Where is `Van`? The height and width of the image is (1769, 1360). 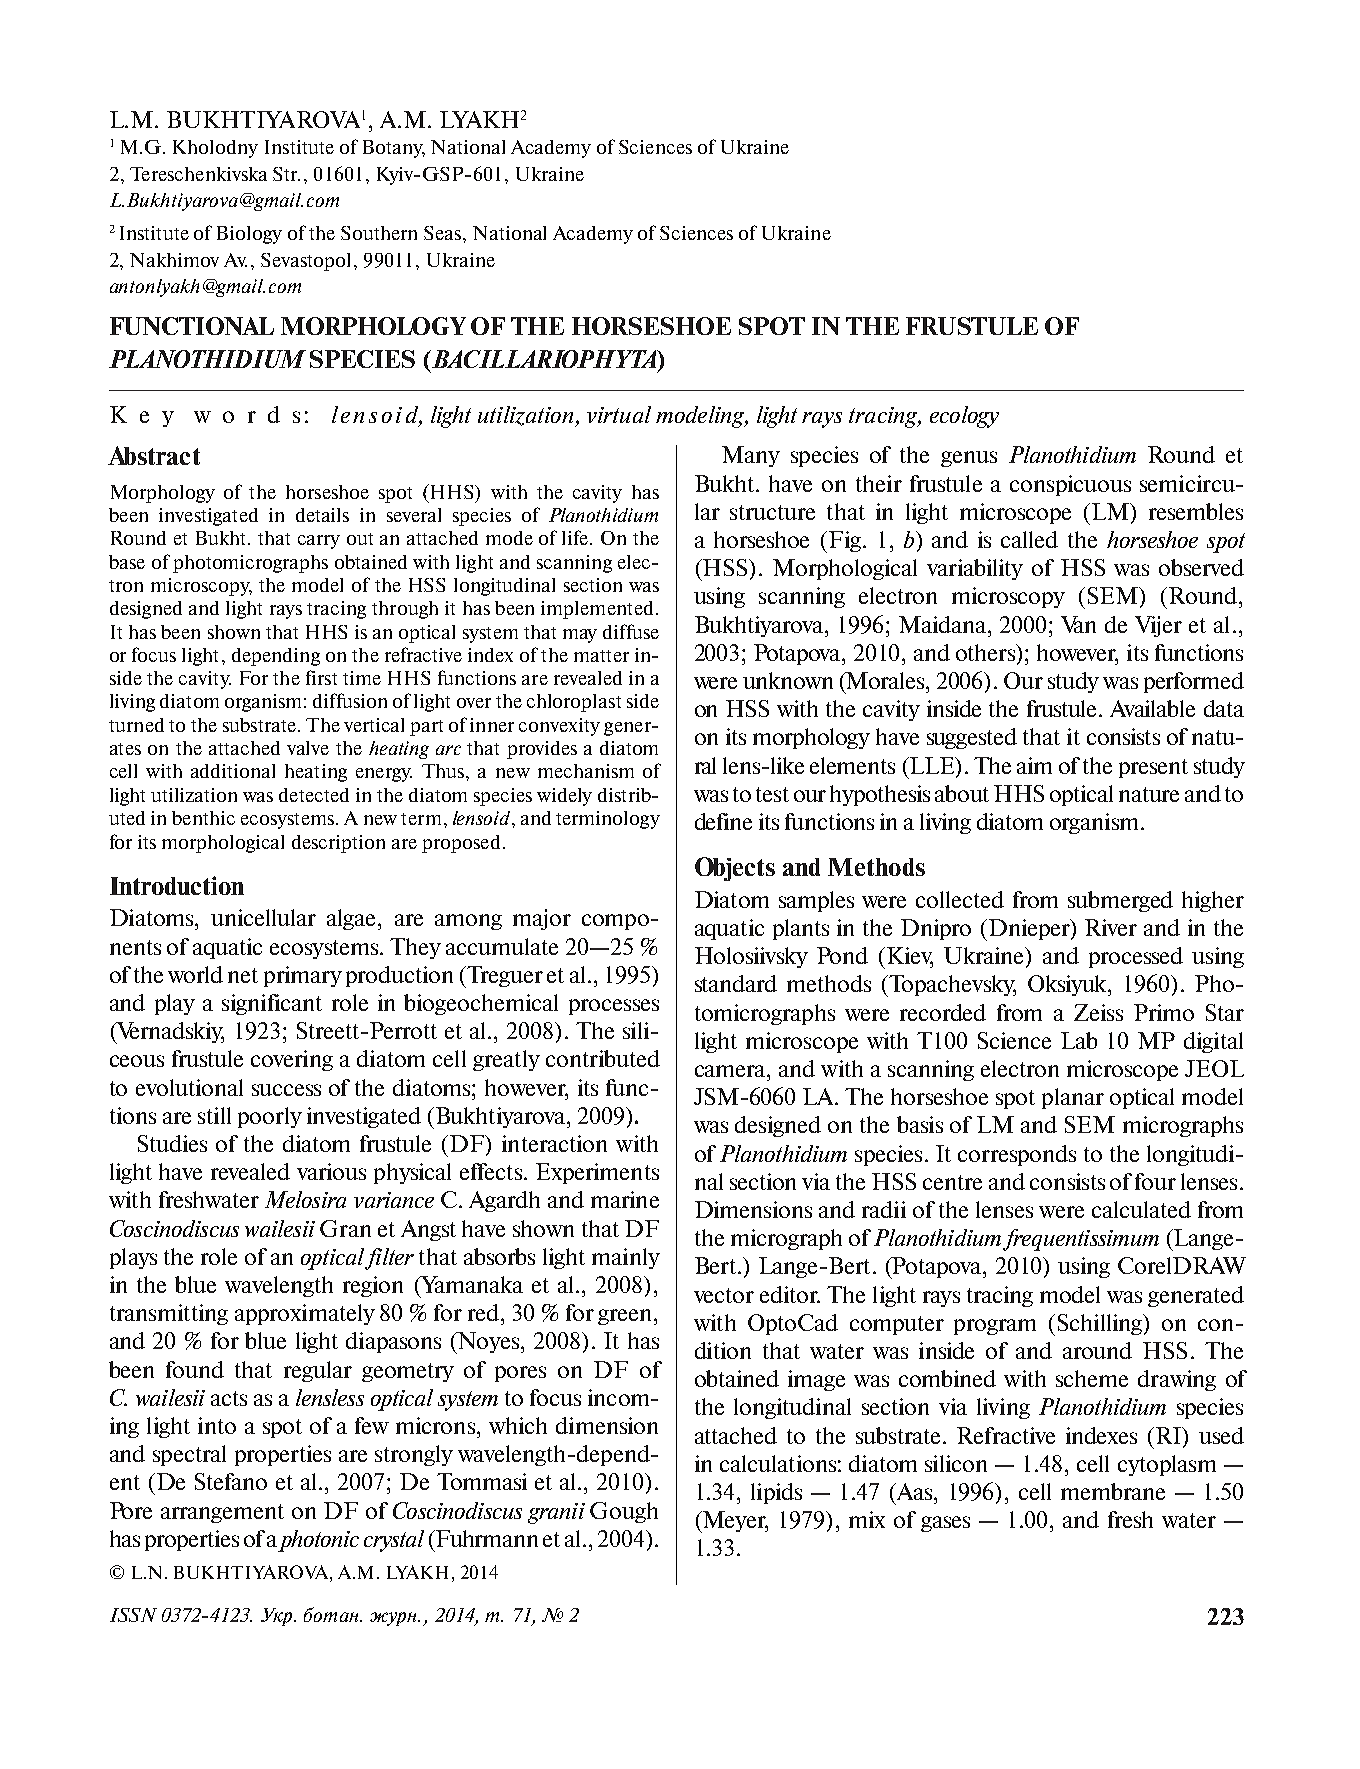
Van is located at coordinates (1078, 624).
